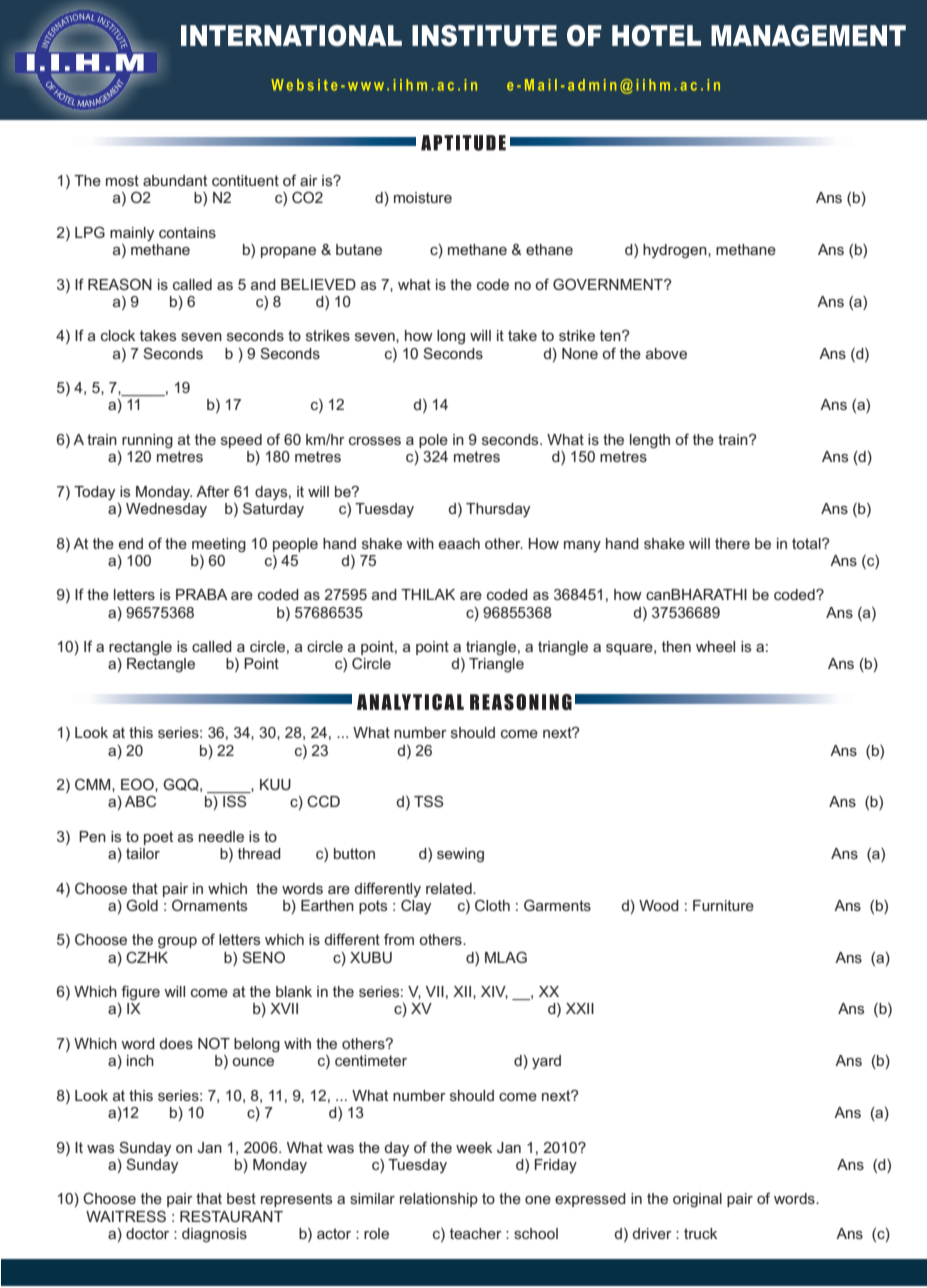  I want to click on Thursday, so click(498, 510).
